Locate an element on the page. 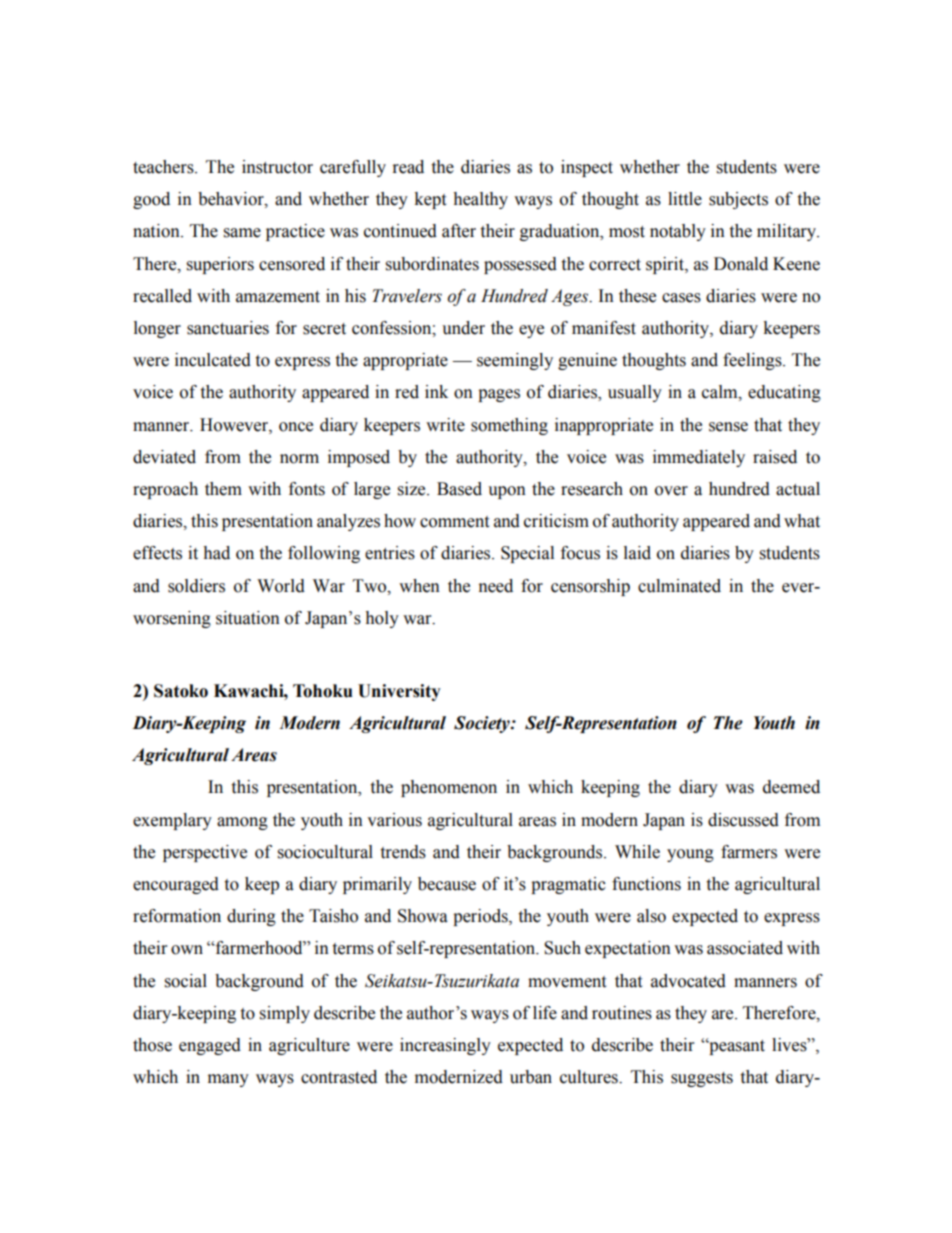  among is located at coordinates (242, 823).
